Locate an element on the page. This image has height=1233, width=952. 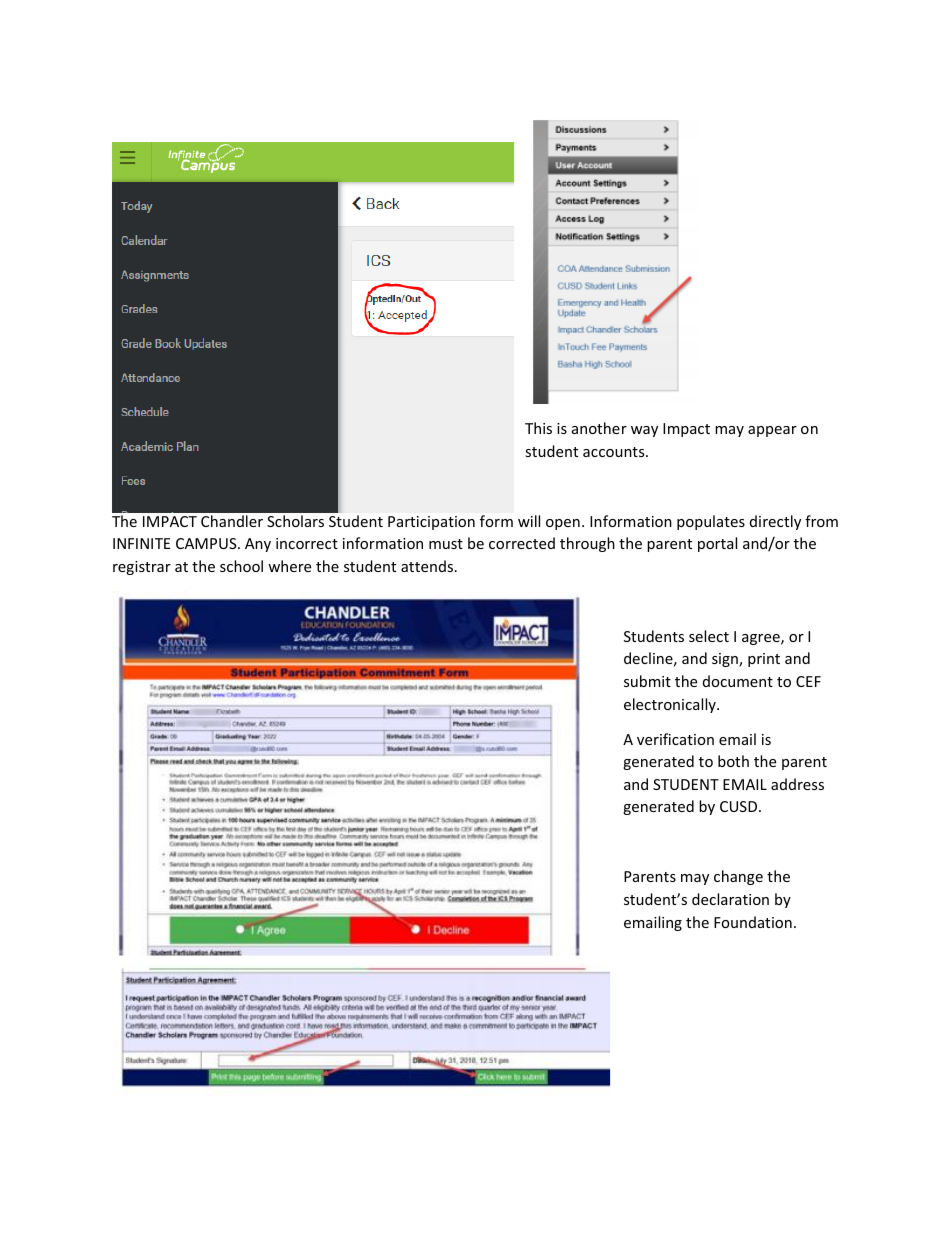
document is located at coordinates (738, 681).
